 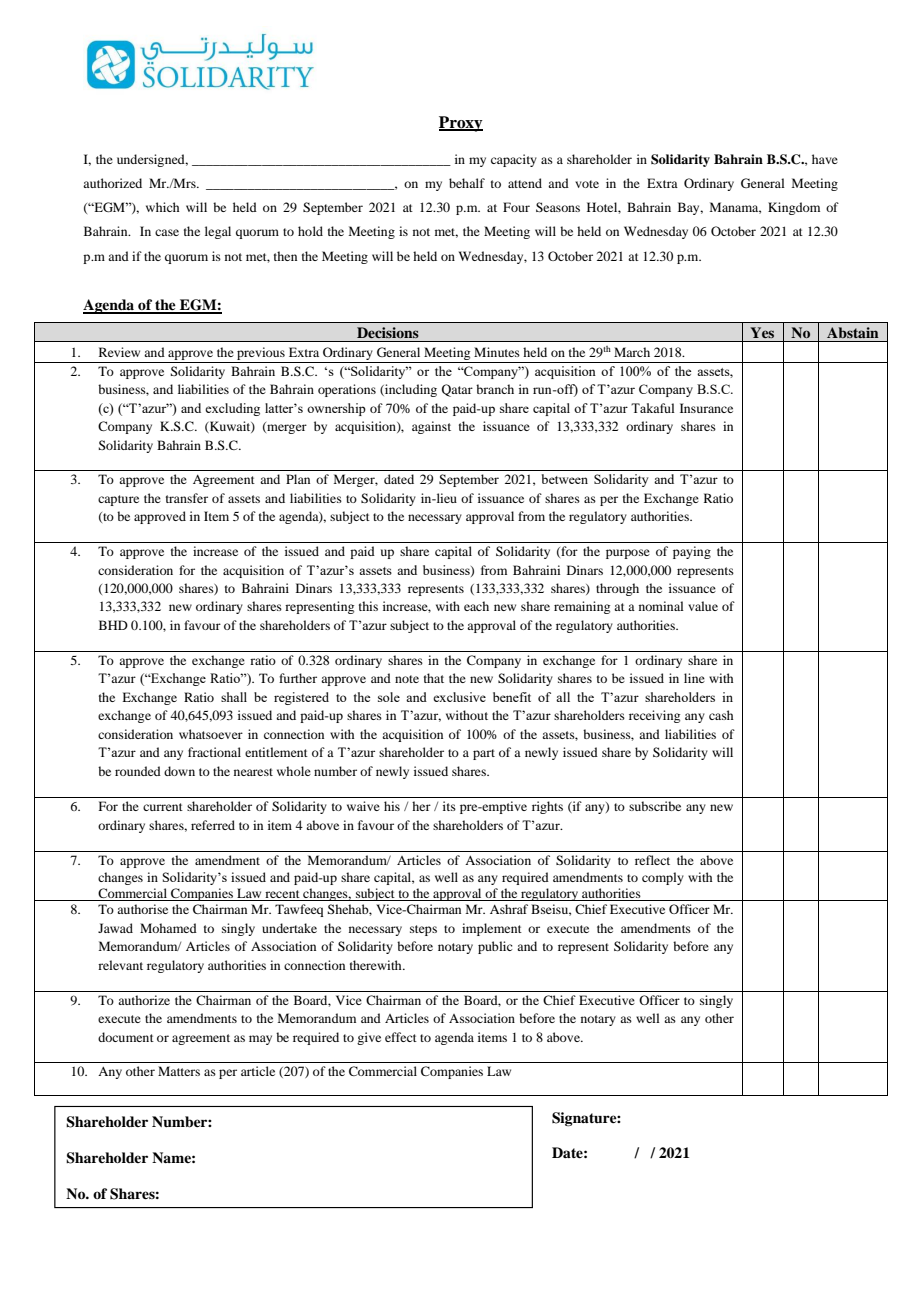 I want to click on Minutes, so click(x=497, y=352).
